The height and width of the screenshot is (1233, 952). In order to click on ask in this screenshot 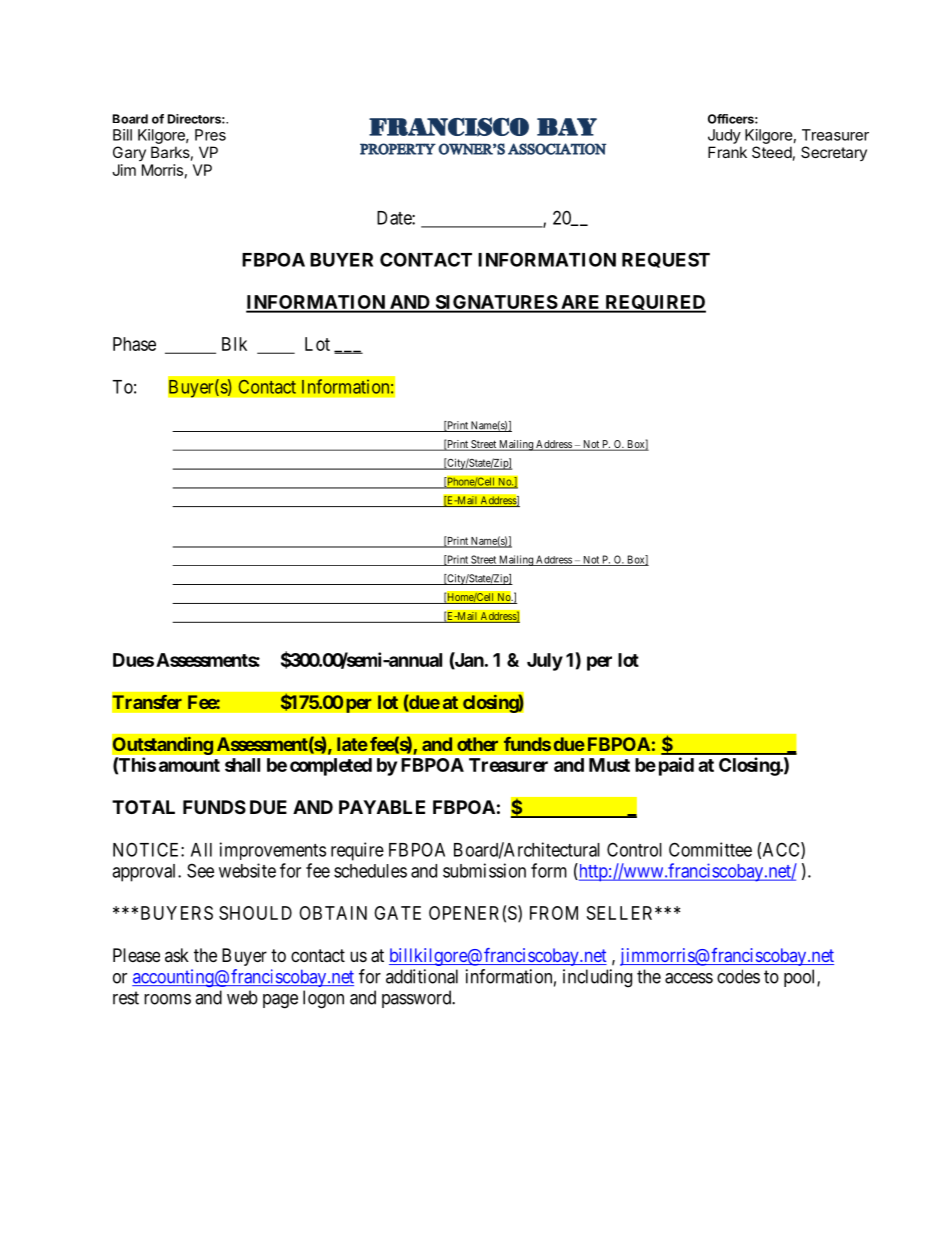, I will do `click(177, 955)`.
